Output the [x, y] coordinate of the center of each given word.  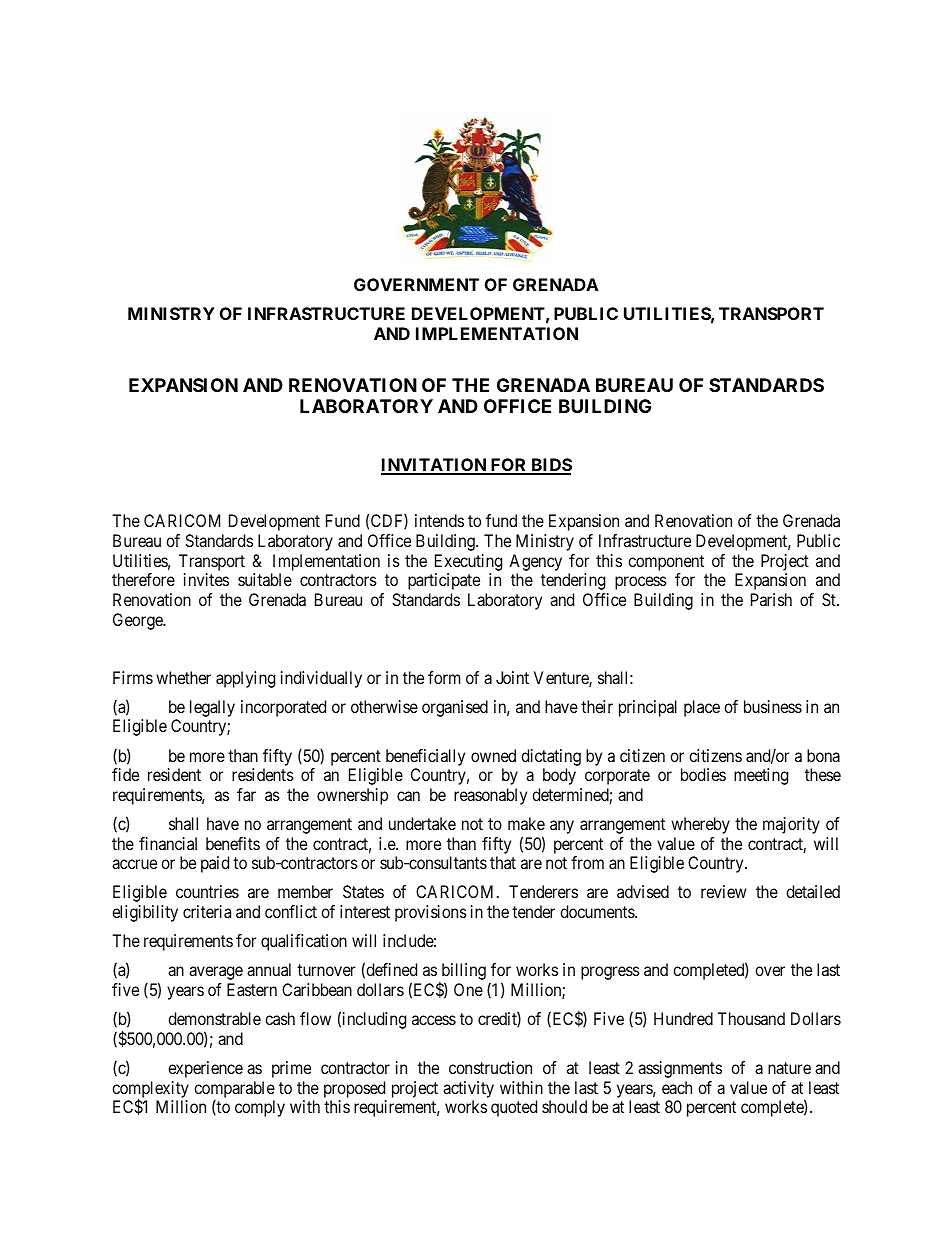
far [246, 794]
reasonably [490, 796]
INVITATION [435, 466]
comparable [234, 1090]
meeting [761, 776]
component [666, 563]
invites [206, 579]
